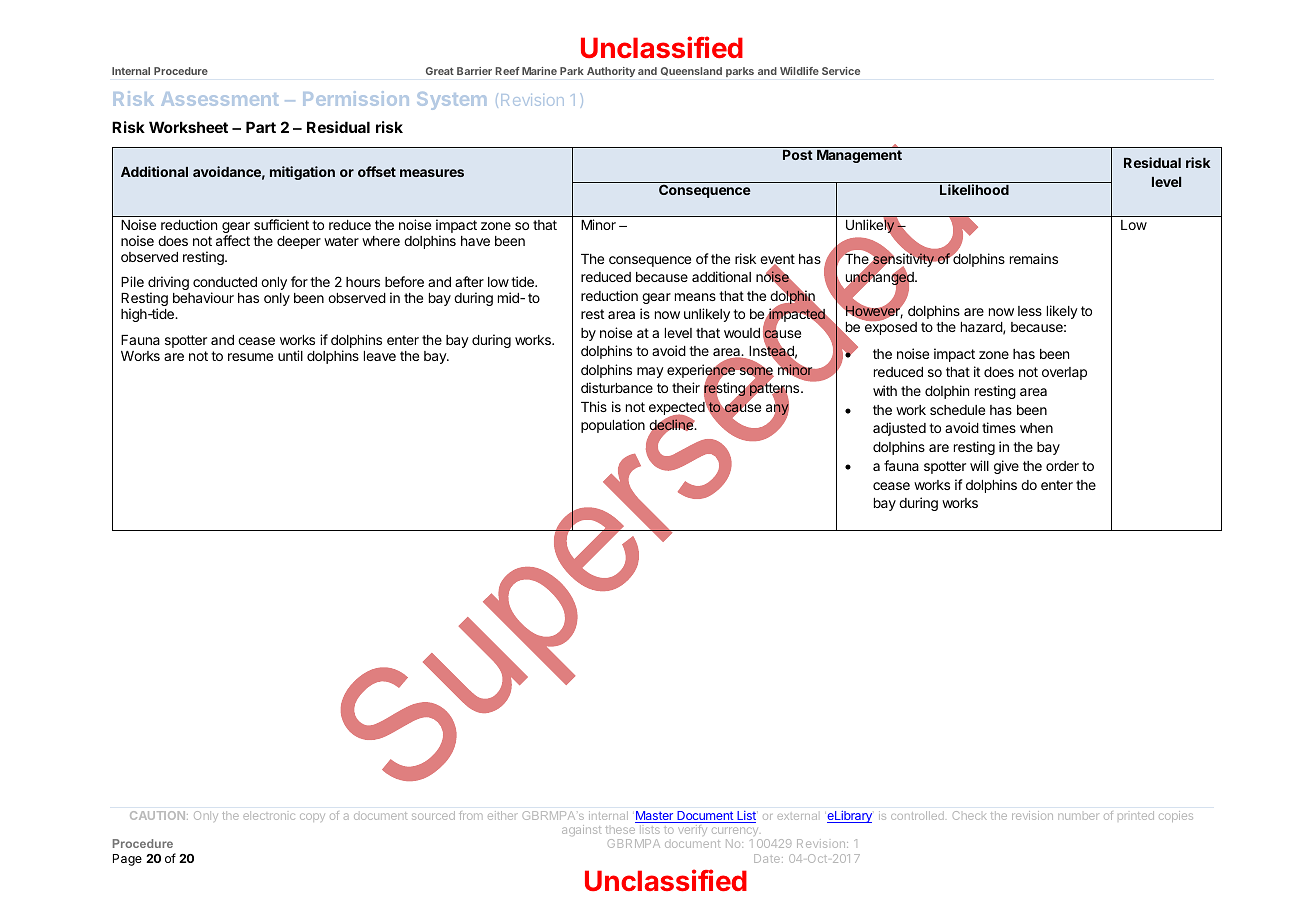 Image resolution: width=1308 pixels, height=924 pixels. I want to click on Assessment, so click(219, 99).
